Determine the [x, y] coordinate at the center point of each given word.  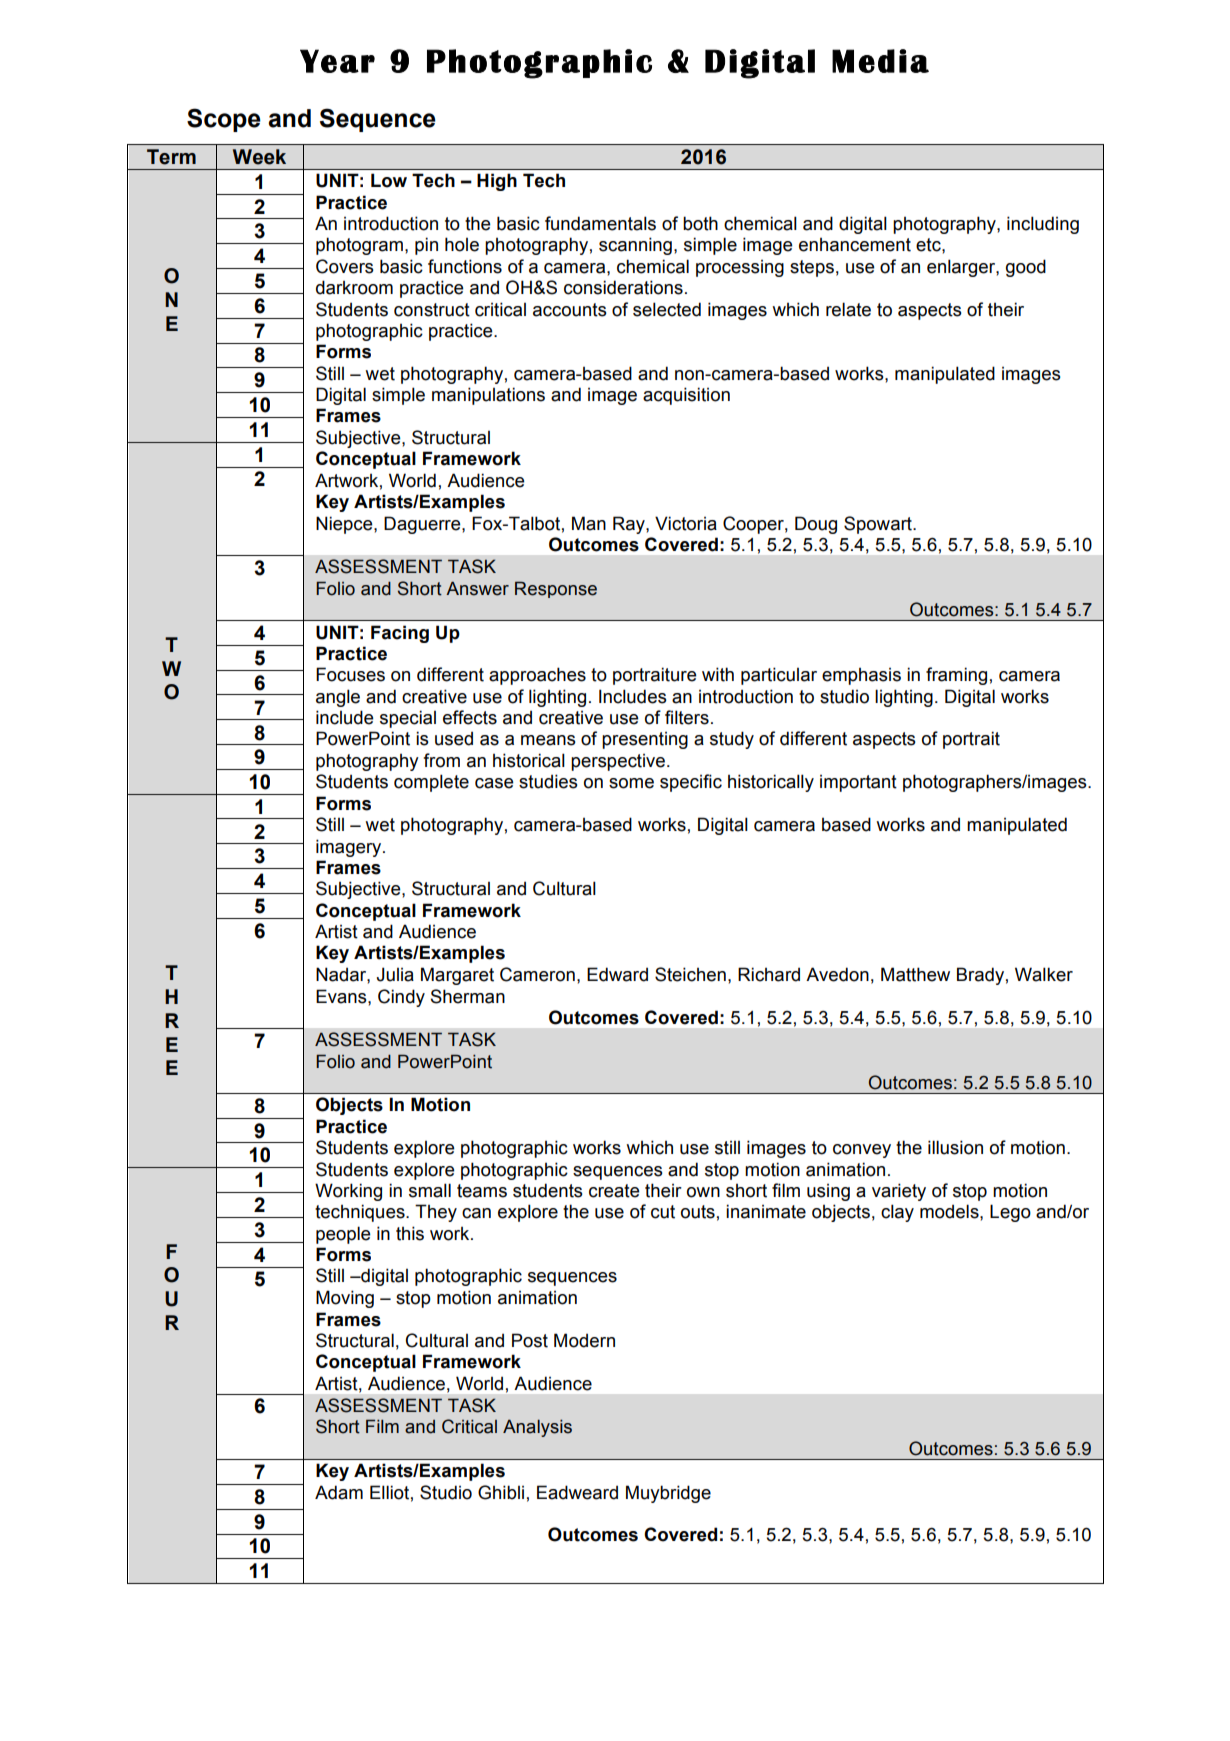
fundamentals [600, 223]
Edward [617, 974]
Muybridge [668, 1494]
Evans [342, 996]
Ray [630, 525]
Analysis [537, 1428]
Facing [400, 634]
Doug [816, 525]
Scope [224, 120]
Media [880, 61]
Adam [339, 1492]
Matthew [915, 974]
